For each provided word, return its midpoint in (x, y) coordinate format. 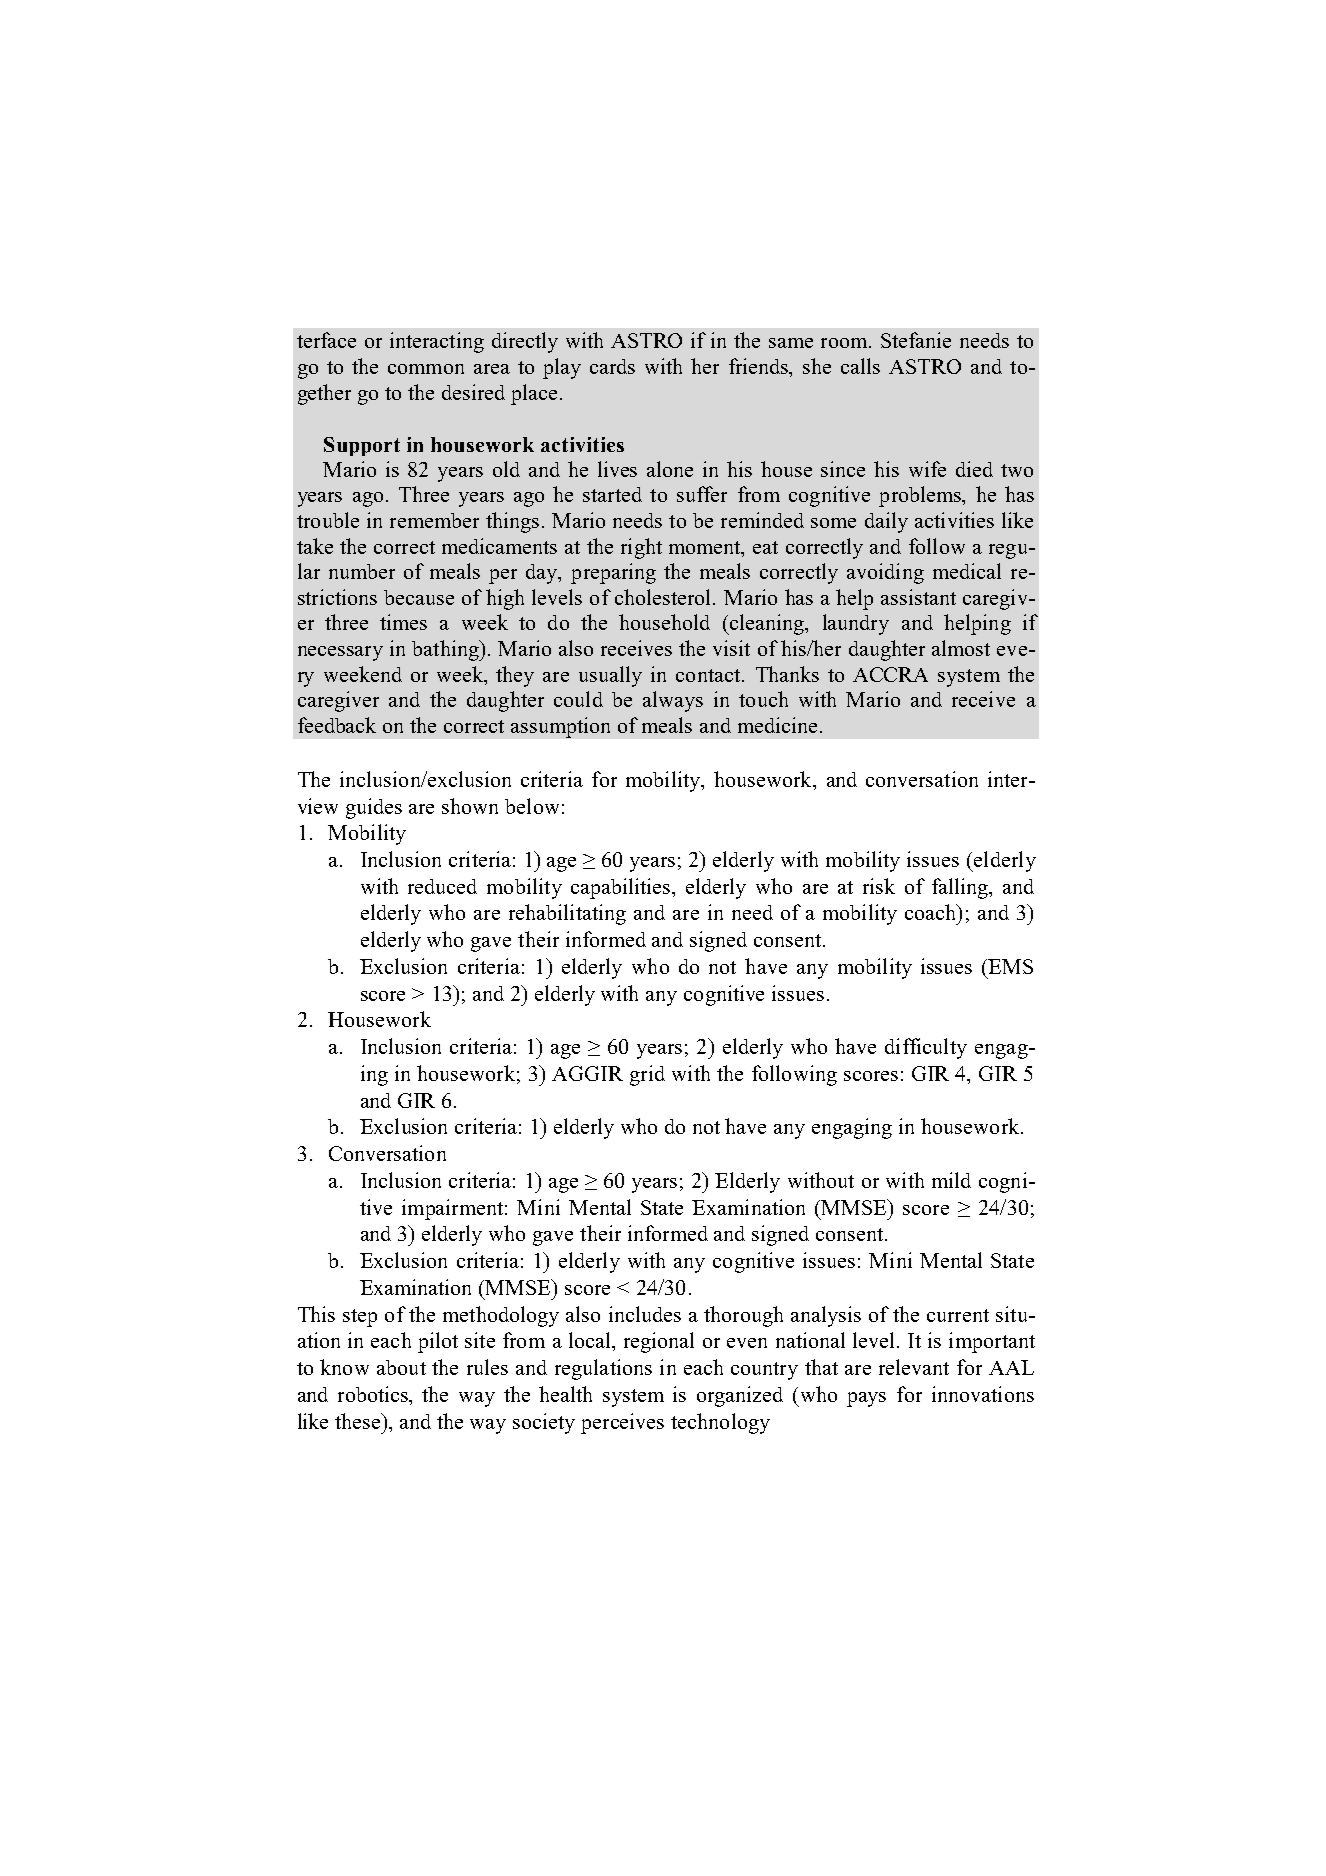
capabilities (622, 888)
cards (612, 366)
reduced (442, 886)
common (426, 369)
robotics (374, 1395)
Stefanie (916, 340)
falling (961, 888)
